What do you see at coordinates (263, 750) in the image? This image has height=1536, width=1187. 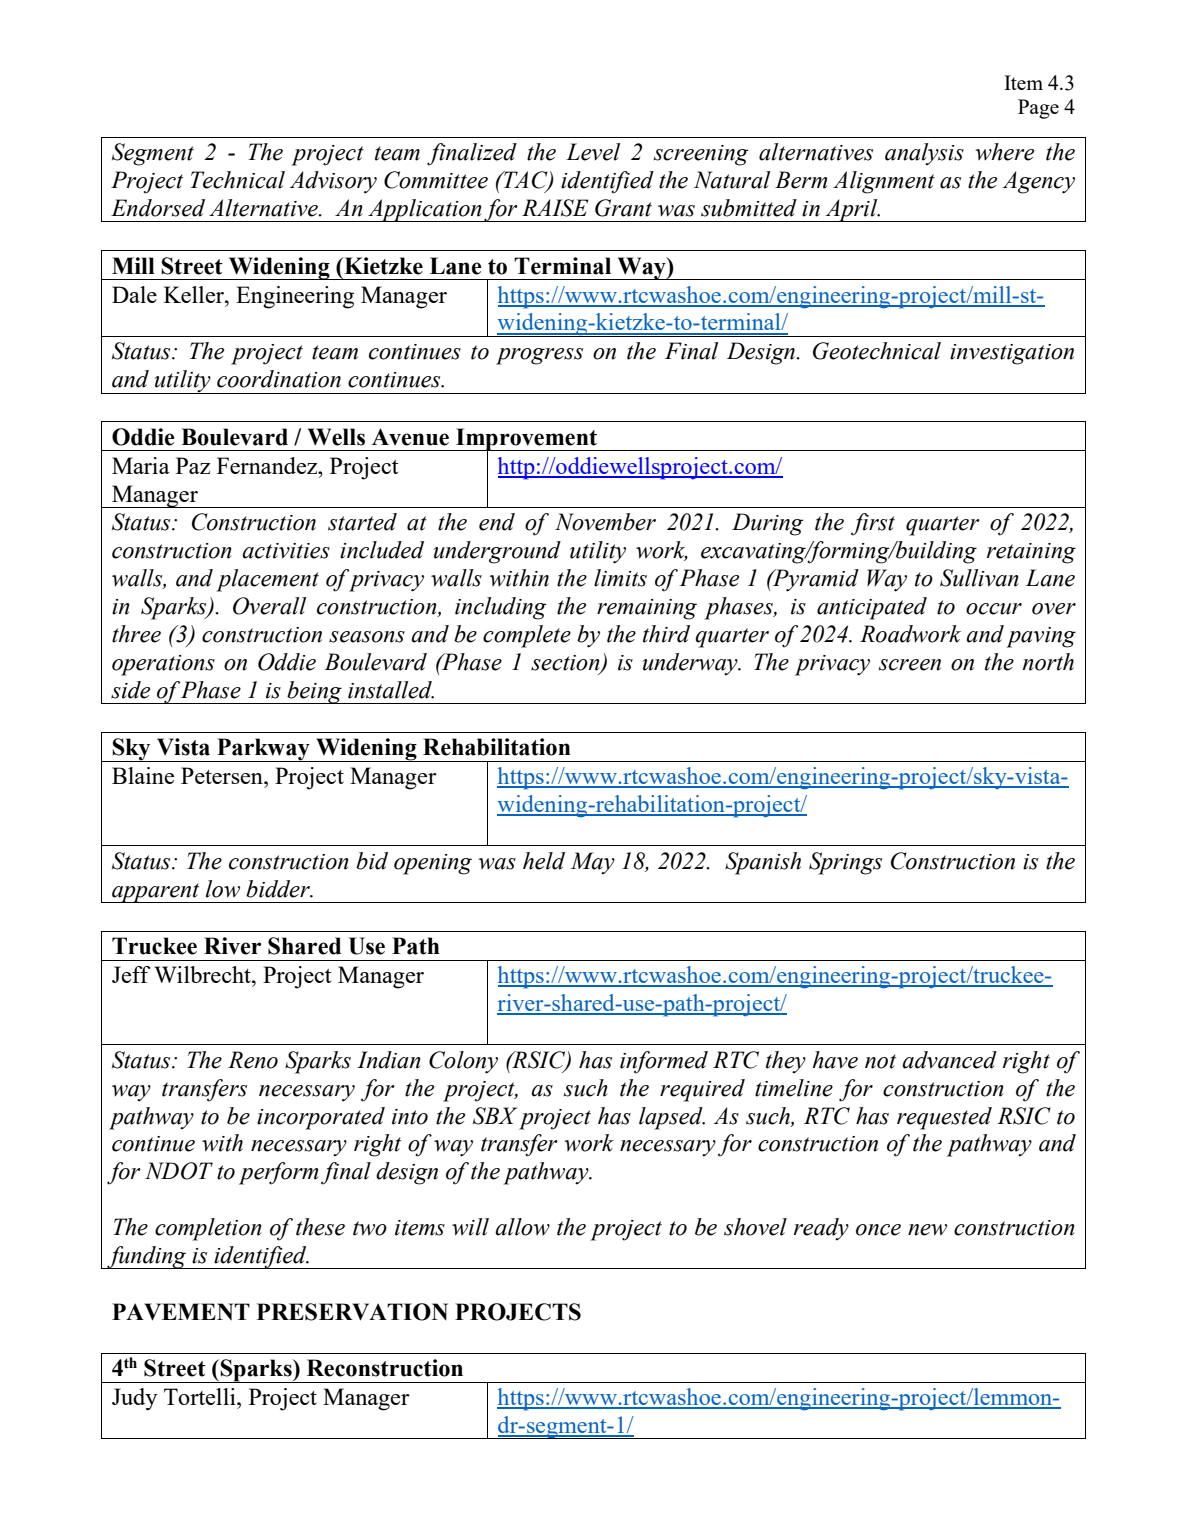 I see `Parkway` at bounding box center [263, 750].
